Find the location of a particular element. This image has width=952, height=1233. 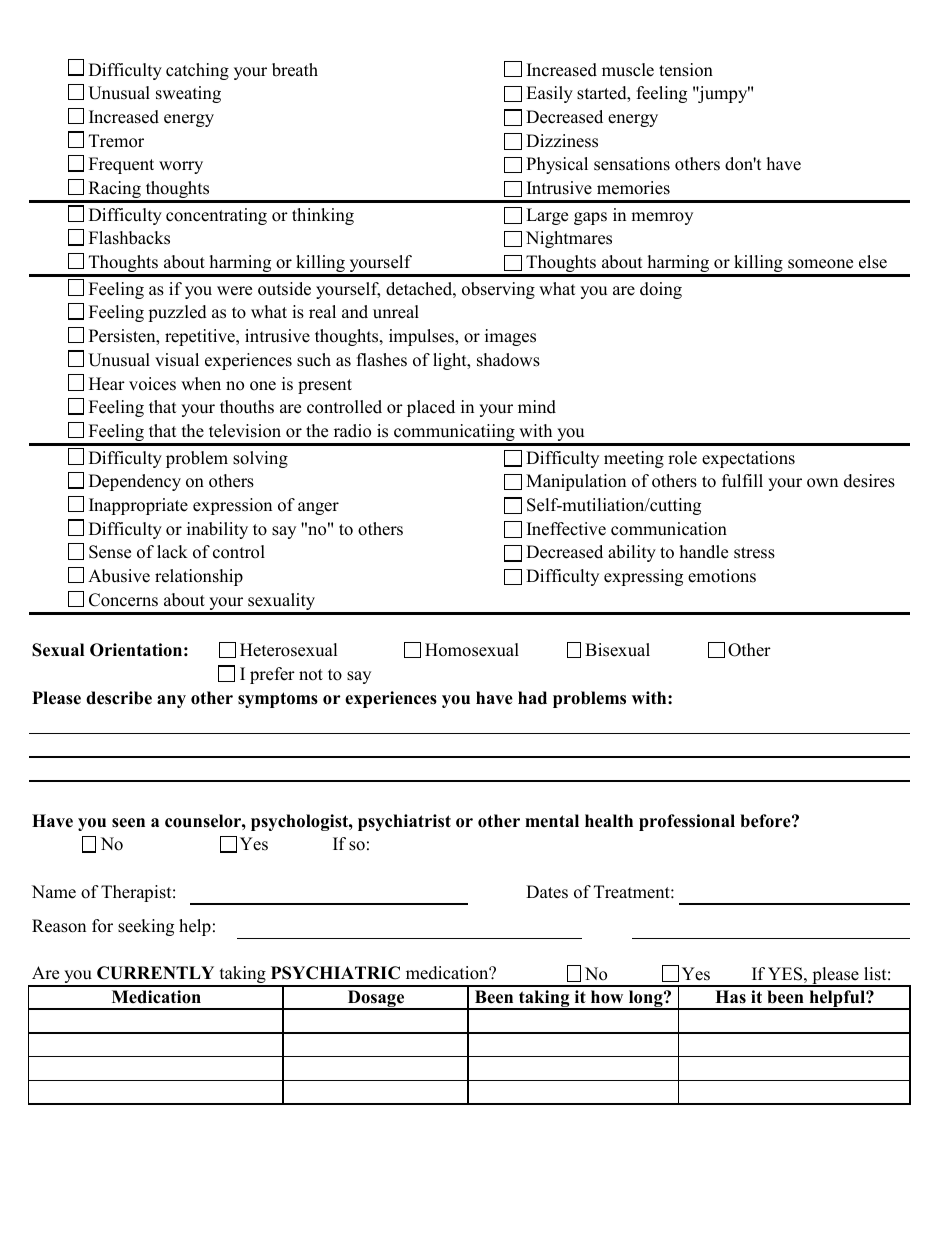

observing is located at coordinates (498, 290).
